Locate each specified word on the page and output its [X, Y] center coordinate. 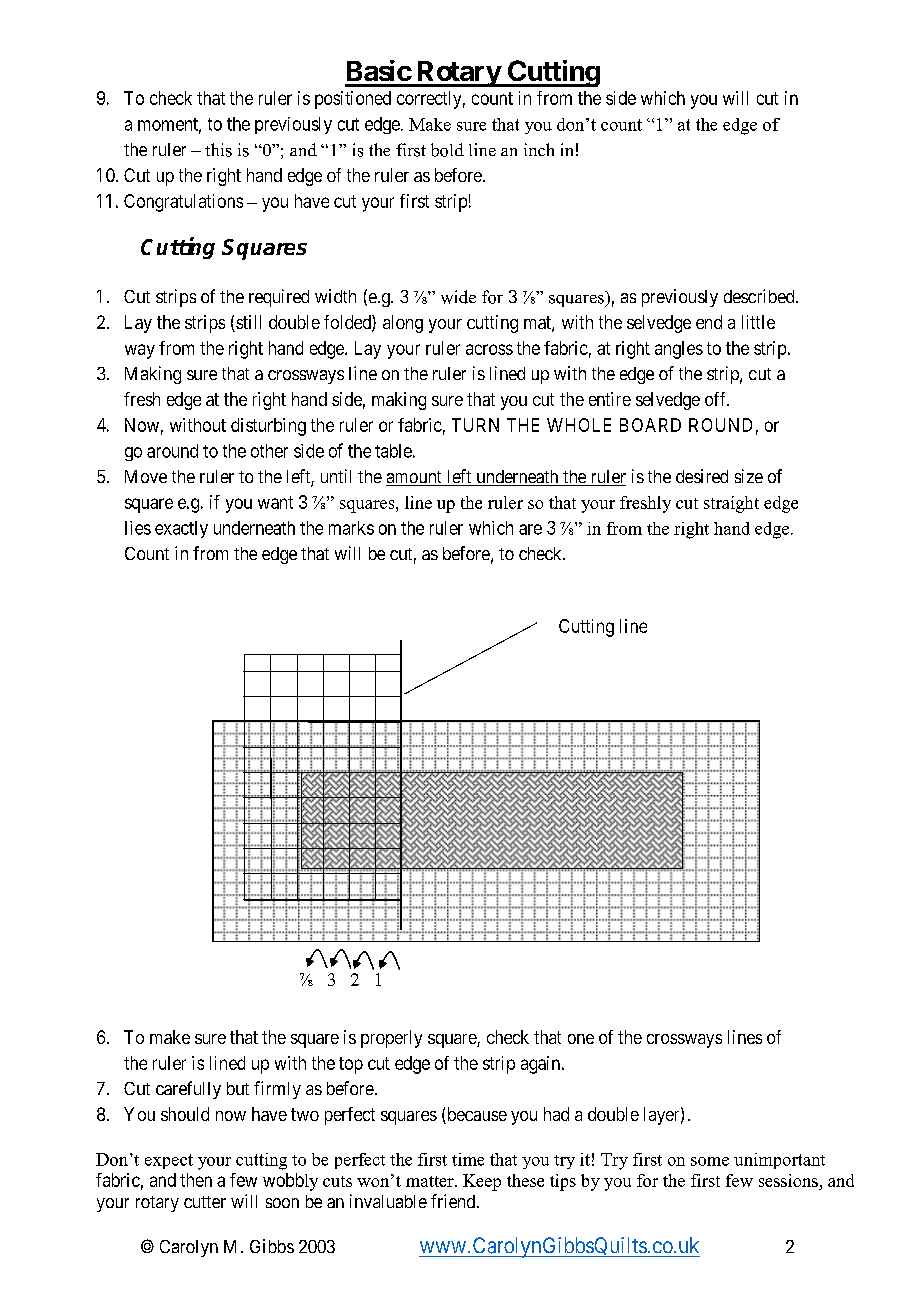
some [710, 1161]
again [542, 1065]
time [468, 1159]
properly [391, 1039]
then [196, 1180]
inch [539, 149]
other [269, 451]
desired [702, 476]
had [556, 1114]
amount [415, 478]
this [218, 150]
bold [447, 150]
